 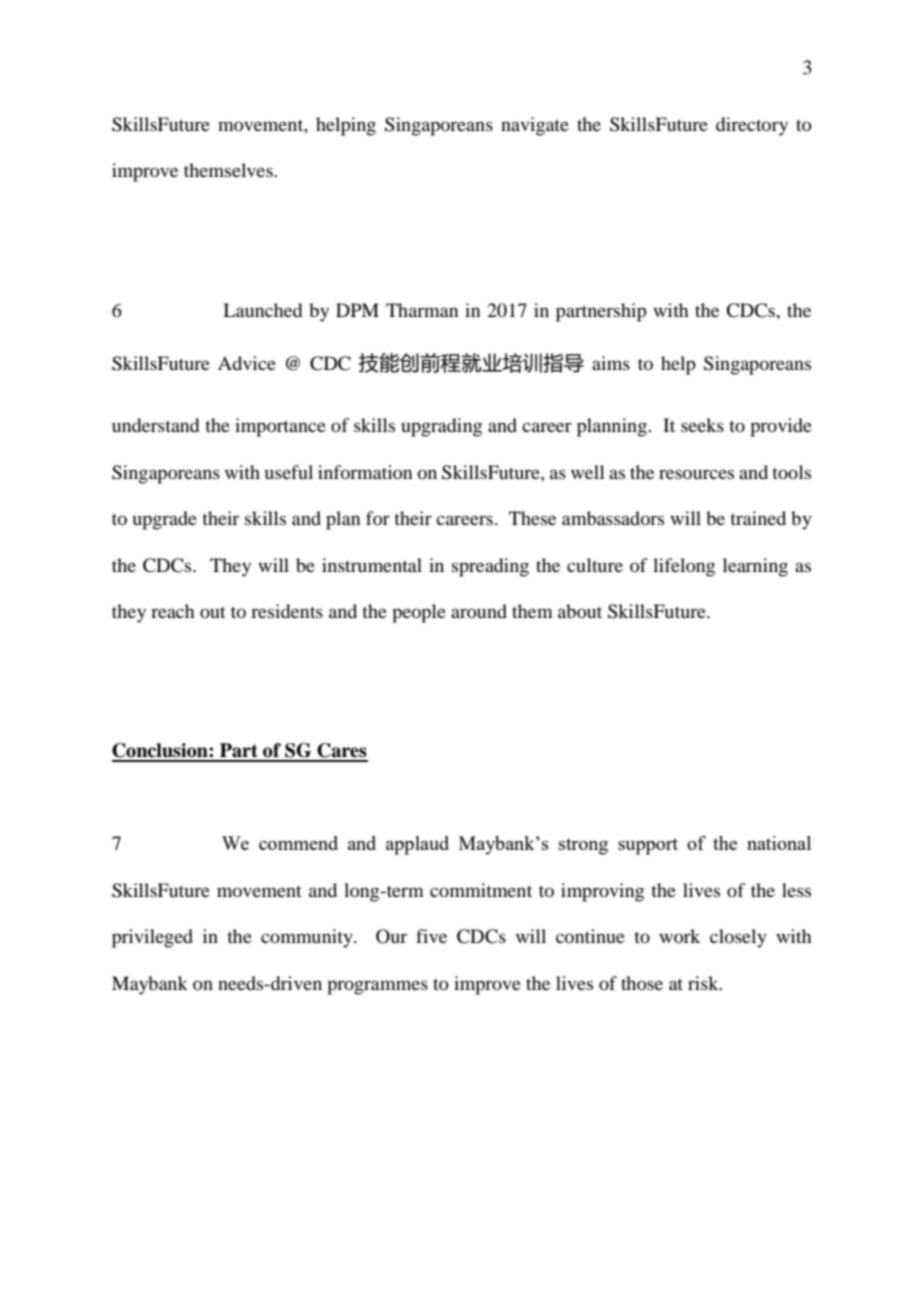 I want to click on commend, so click(x=298, y=843).
